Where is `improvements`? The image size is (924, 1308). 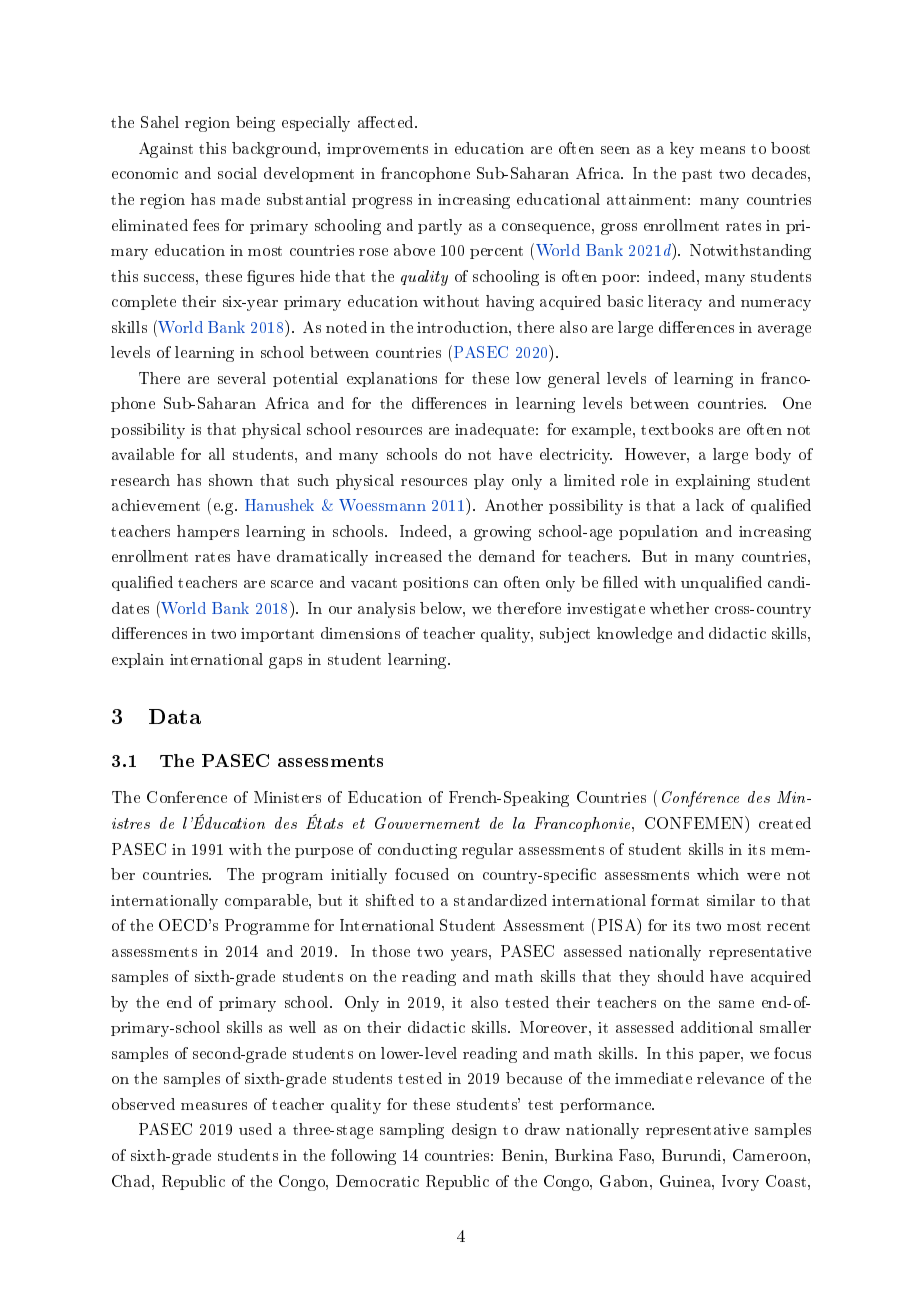 improvements is located at coordinates (377, 150).
